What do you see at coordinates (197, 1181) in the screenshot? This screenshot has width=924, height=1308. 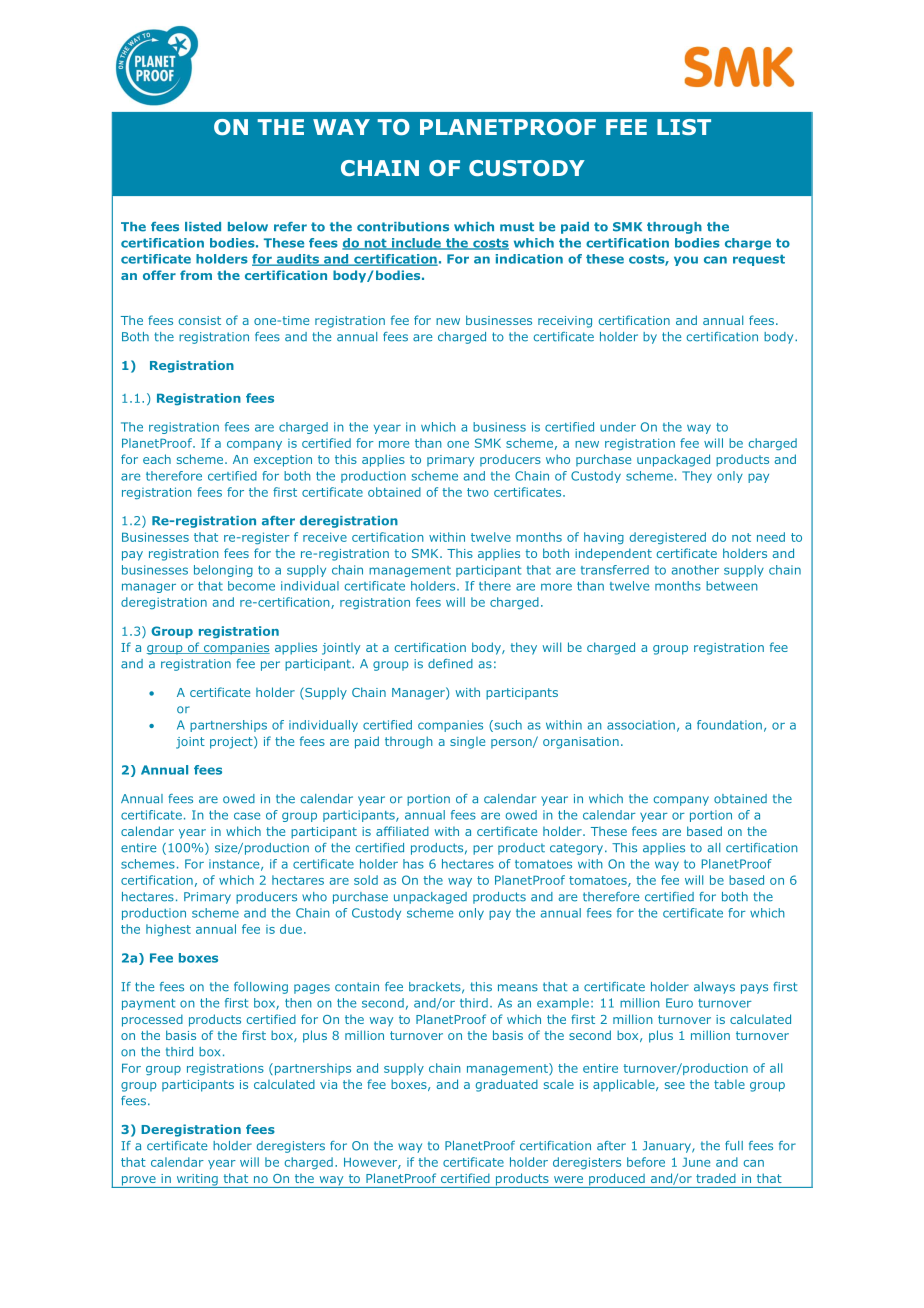 I see `writing` at bounding box center [197, 1181].
